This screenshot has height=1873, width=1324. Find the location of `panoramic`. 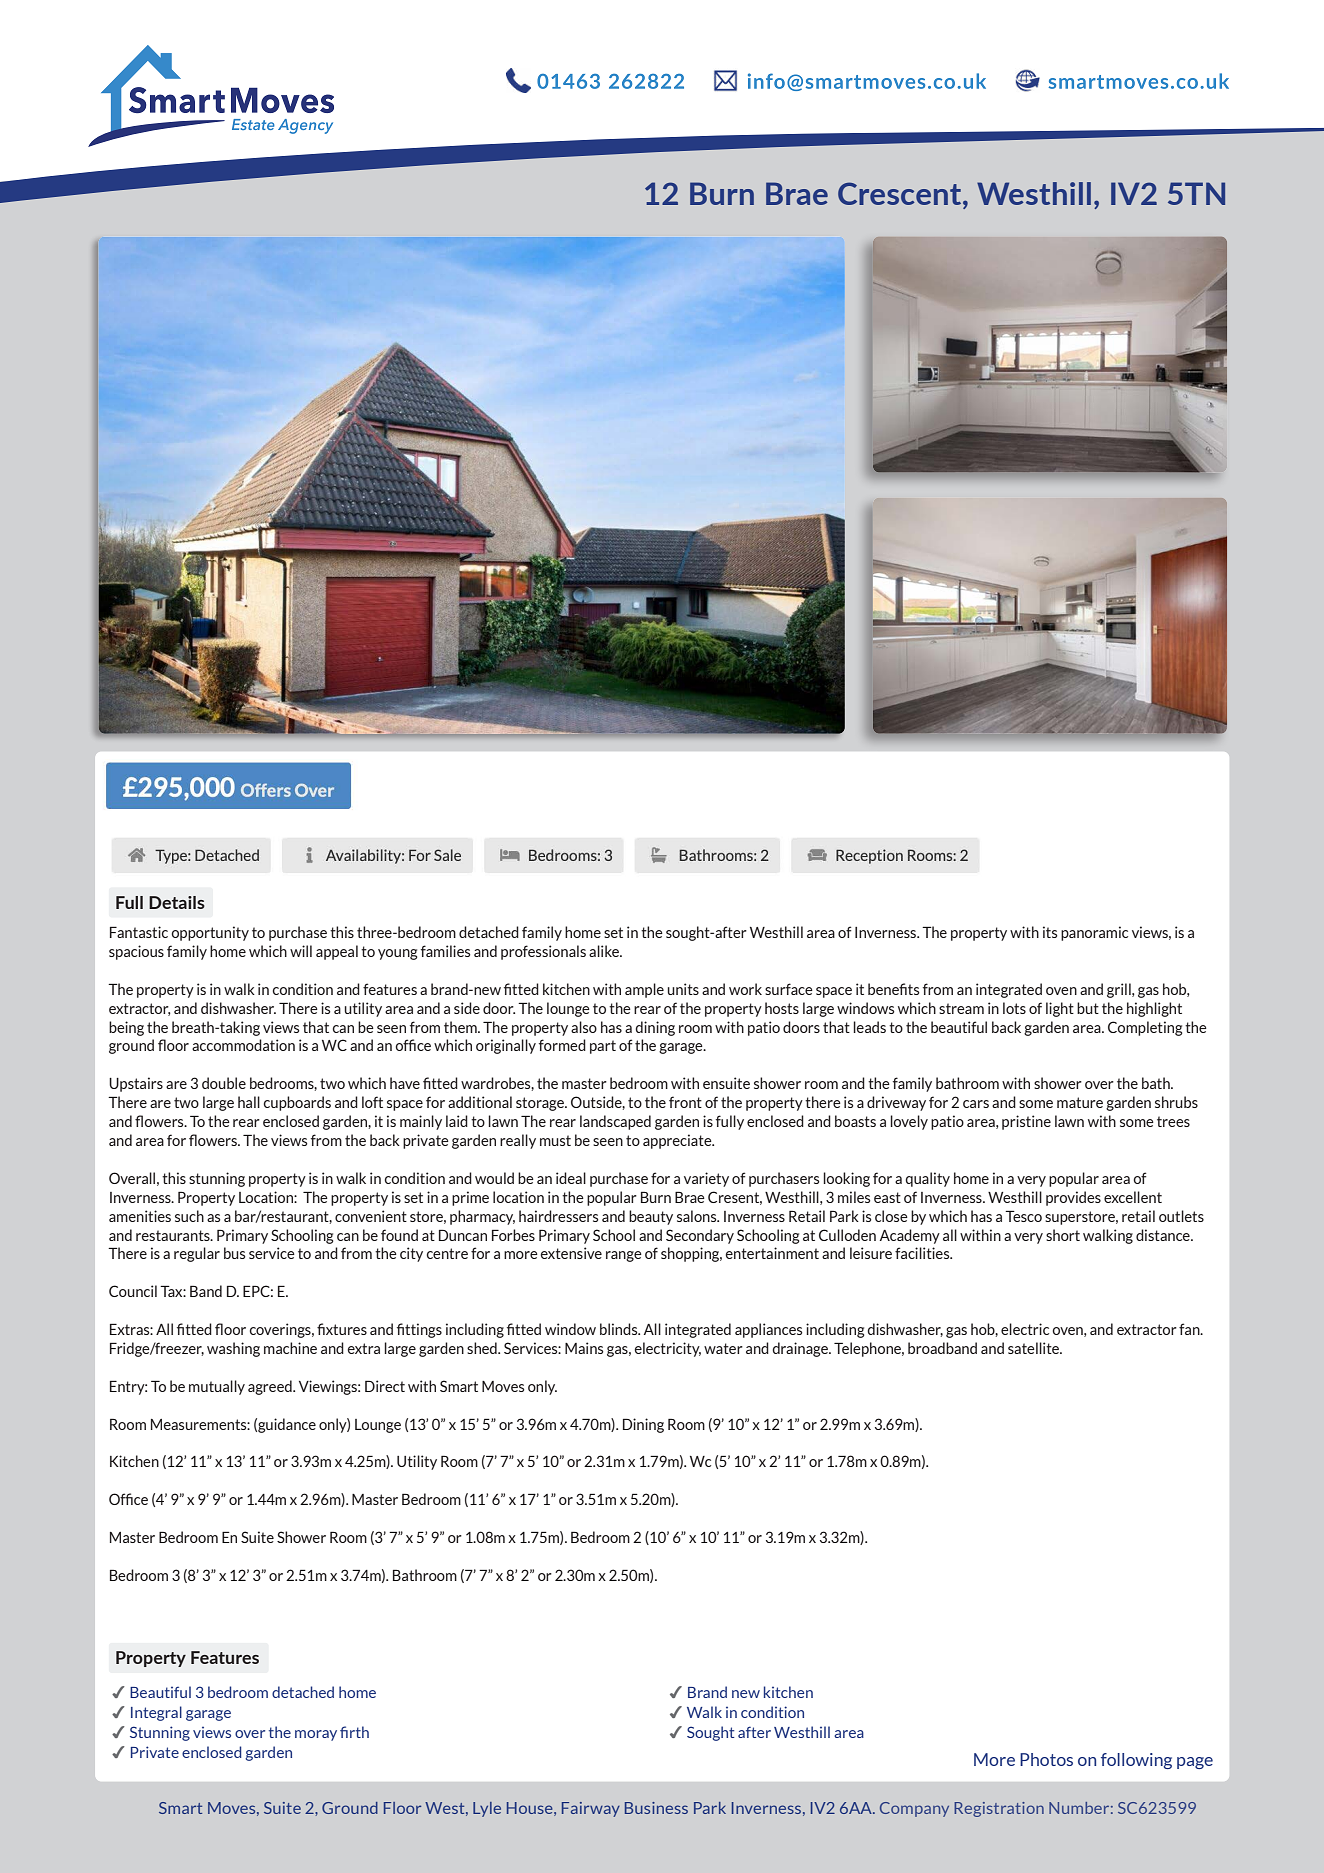

panoramic is located at coordinates (1094, 933).
